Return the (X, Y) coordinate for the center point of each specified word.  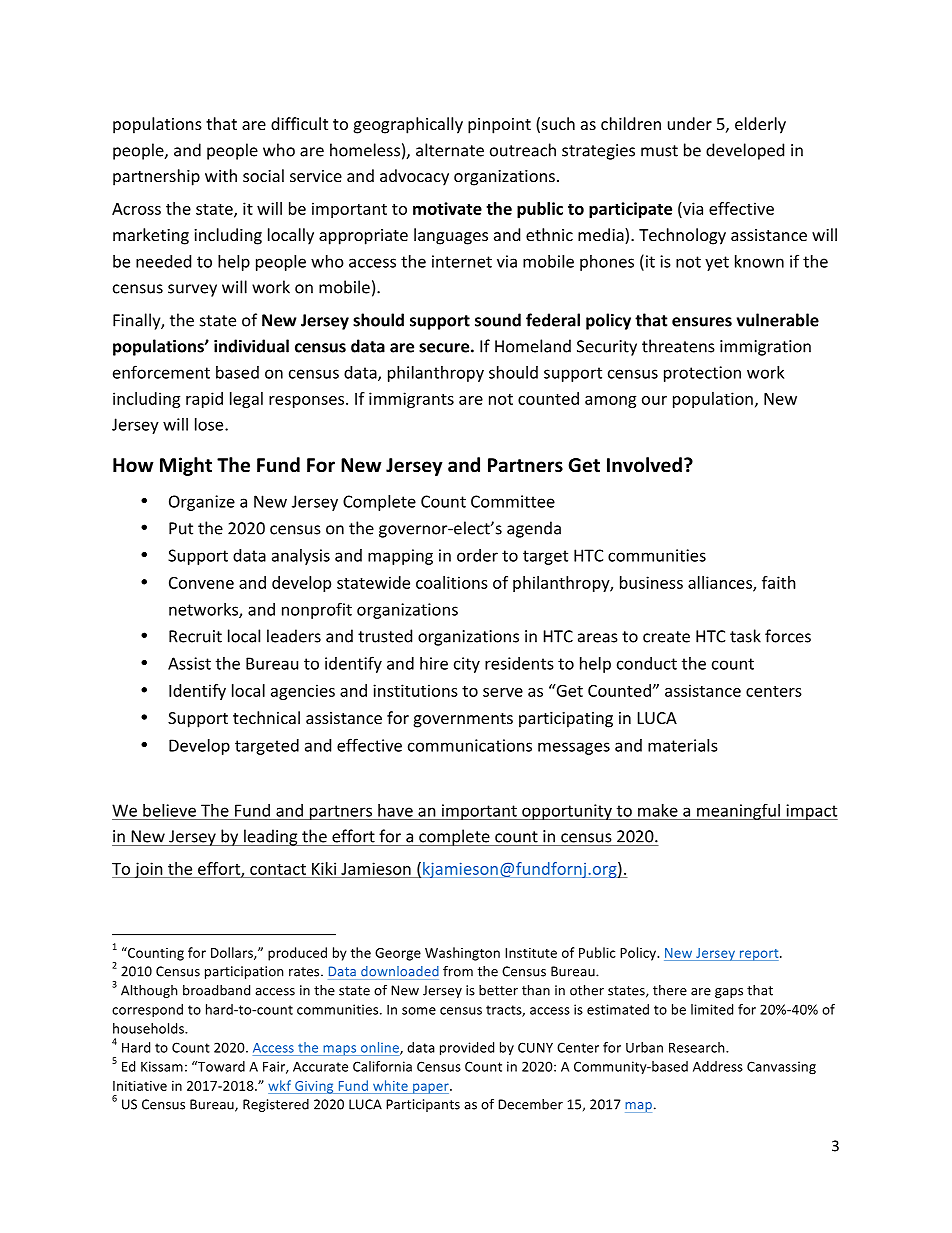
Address (718, 1066)
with (221, 175)
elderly (760, 125)
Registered (276, 1105)
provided (467, 1049)
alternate (450, 150)
